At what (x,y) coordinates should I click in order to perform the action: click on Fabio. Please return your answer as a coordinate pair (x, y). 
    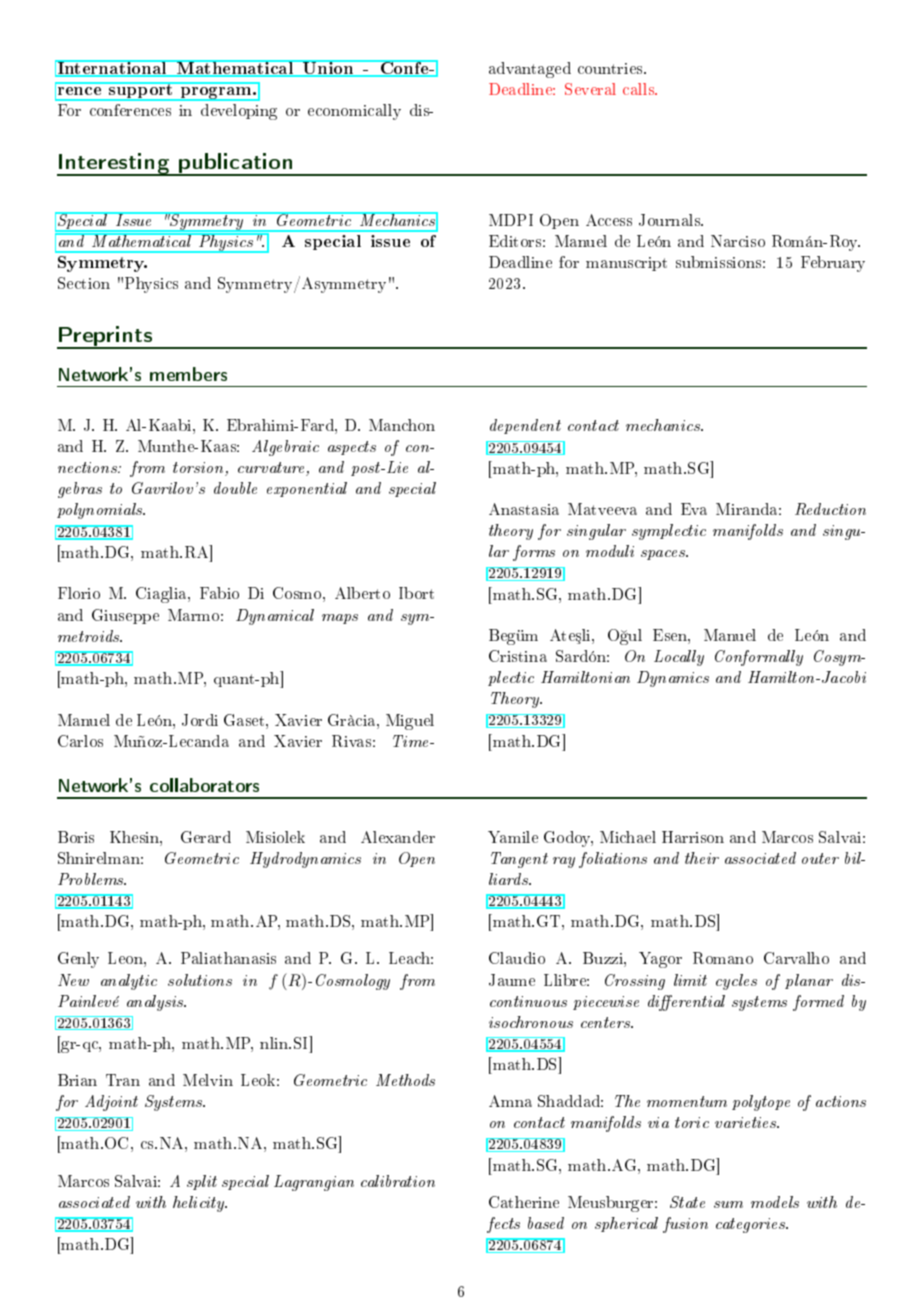
    Looking at the image, I should click on (219, 593).
